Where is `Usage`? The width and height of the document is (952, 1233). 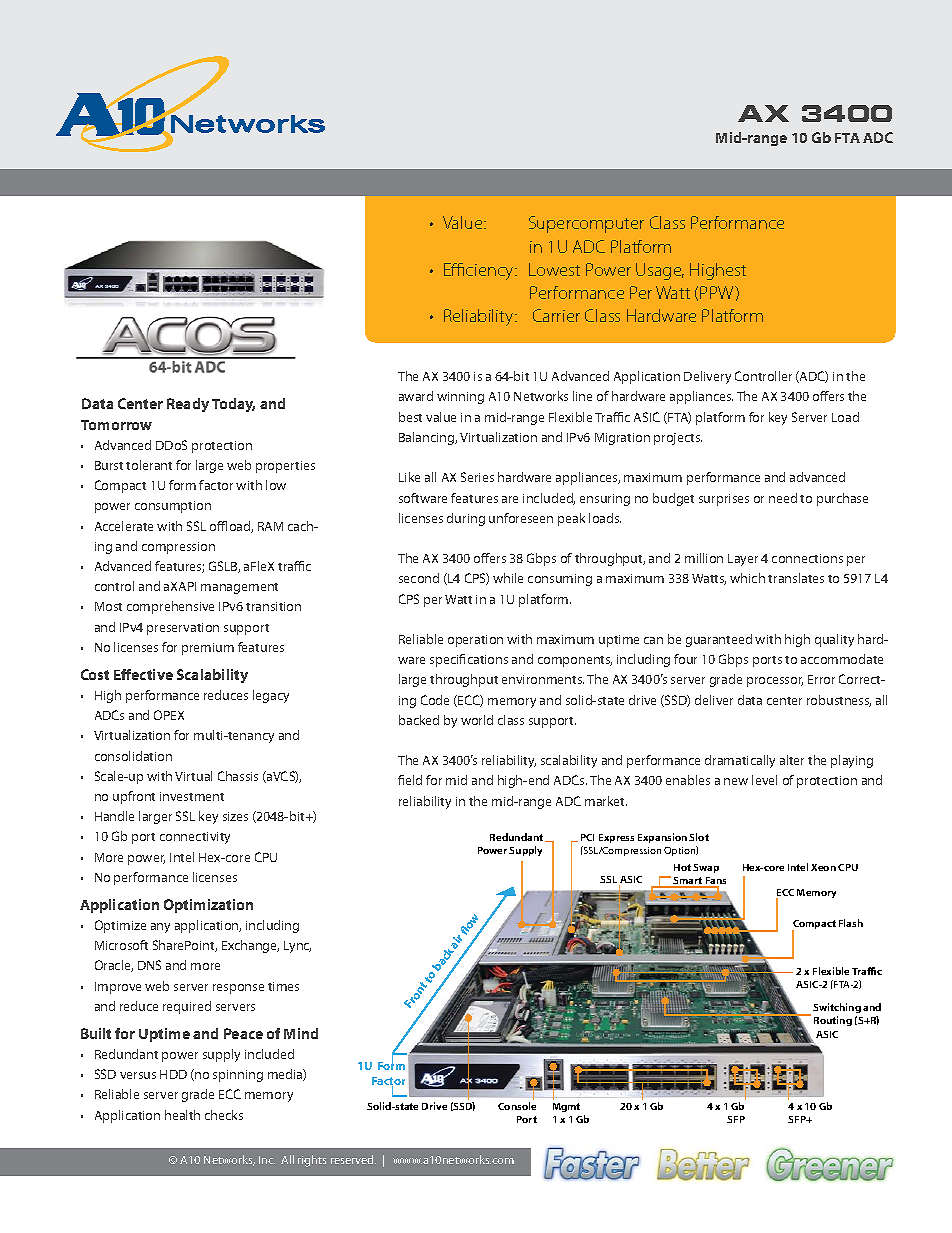 Usage is located at coordinates (660, 271).
